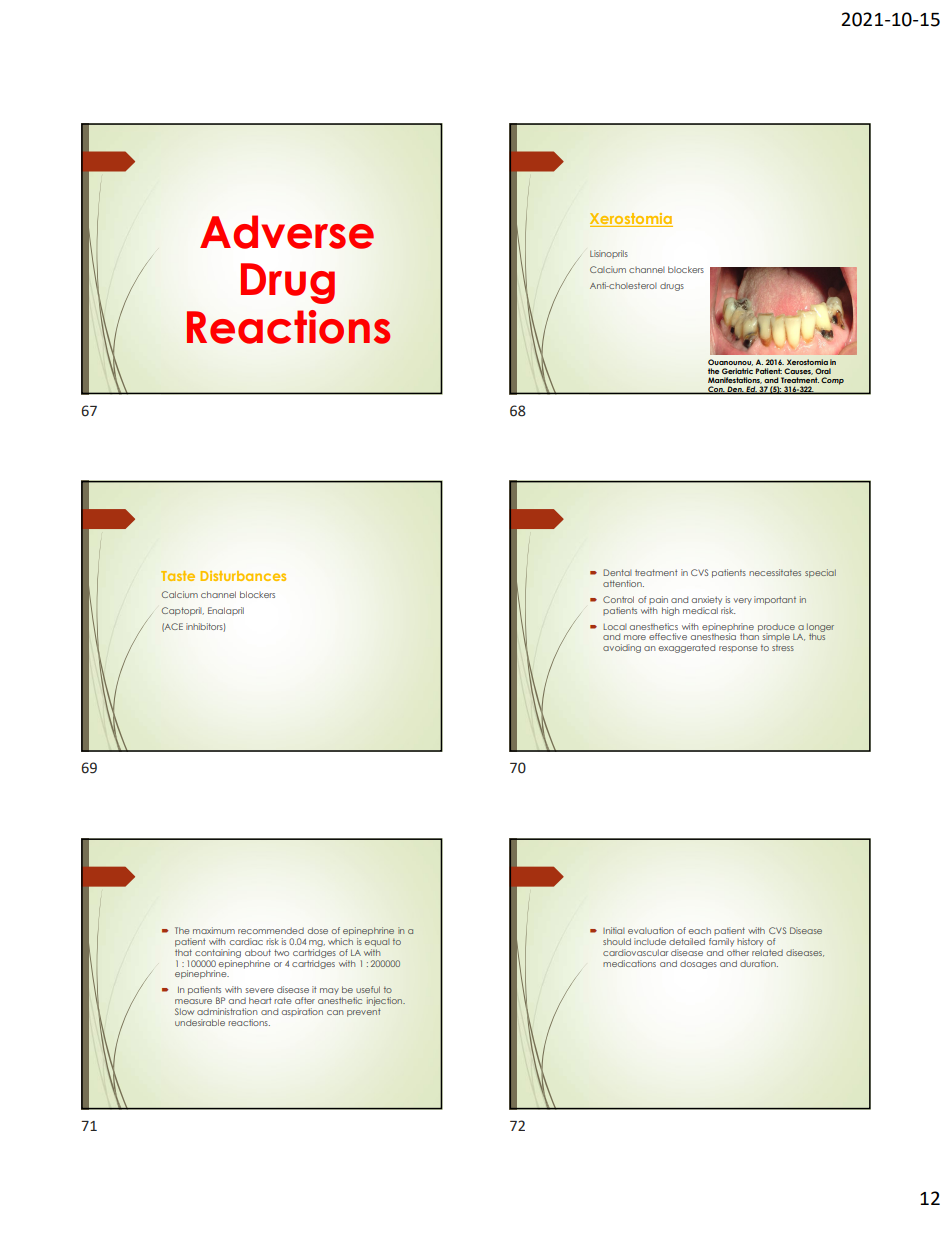  I want to click on Comp, so click(832, 381).
